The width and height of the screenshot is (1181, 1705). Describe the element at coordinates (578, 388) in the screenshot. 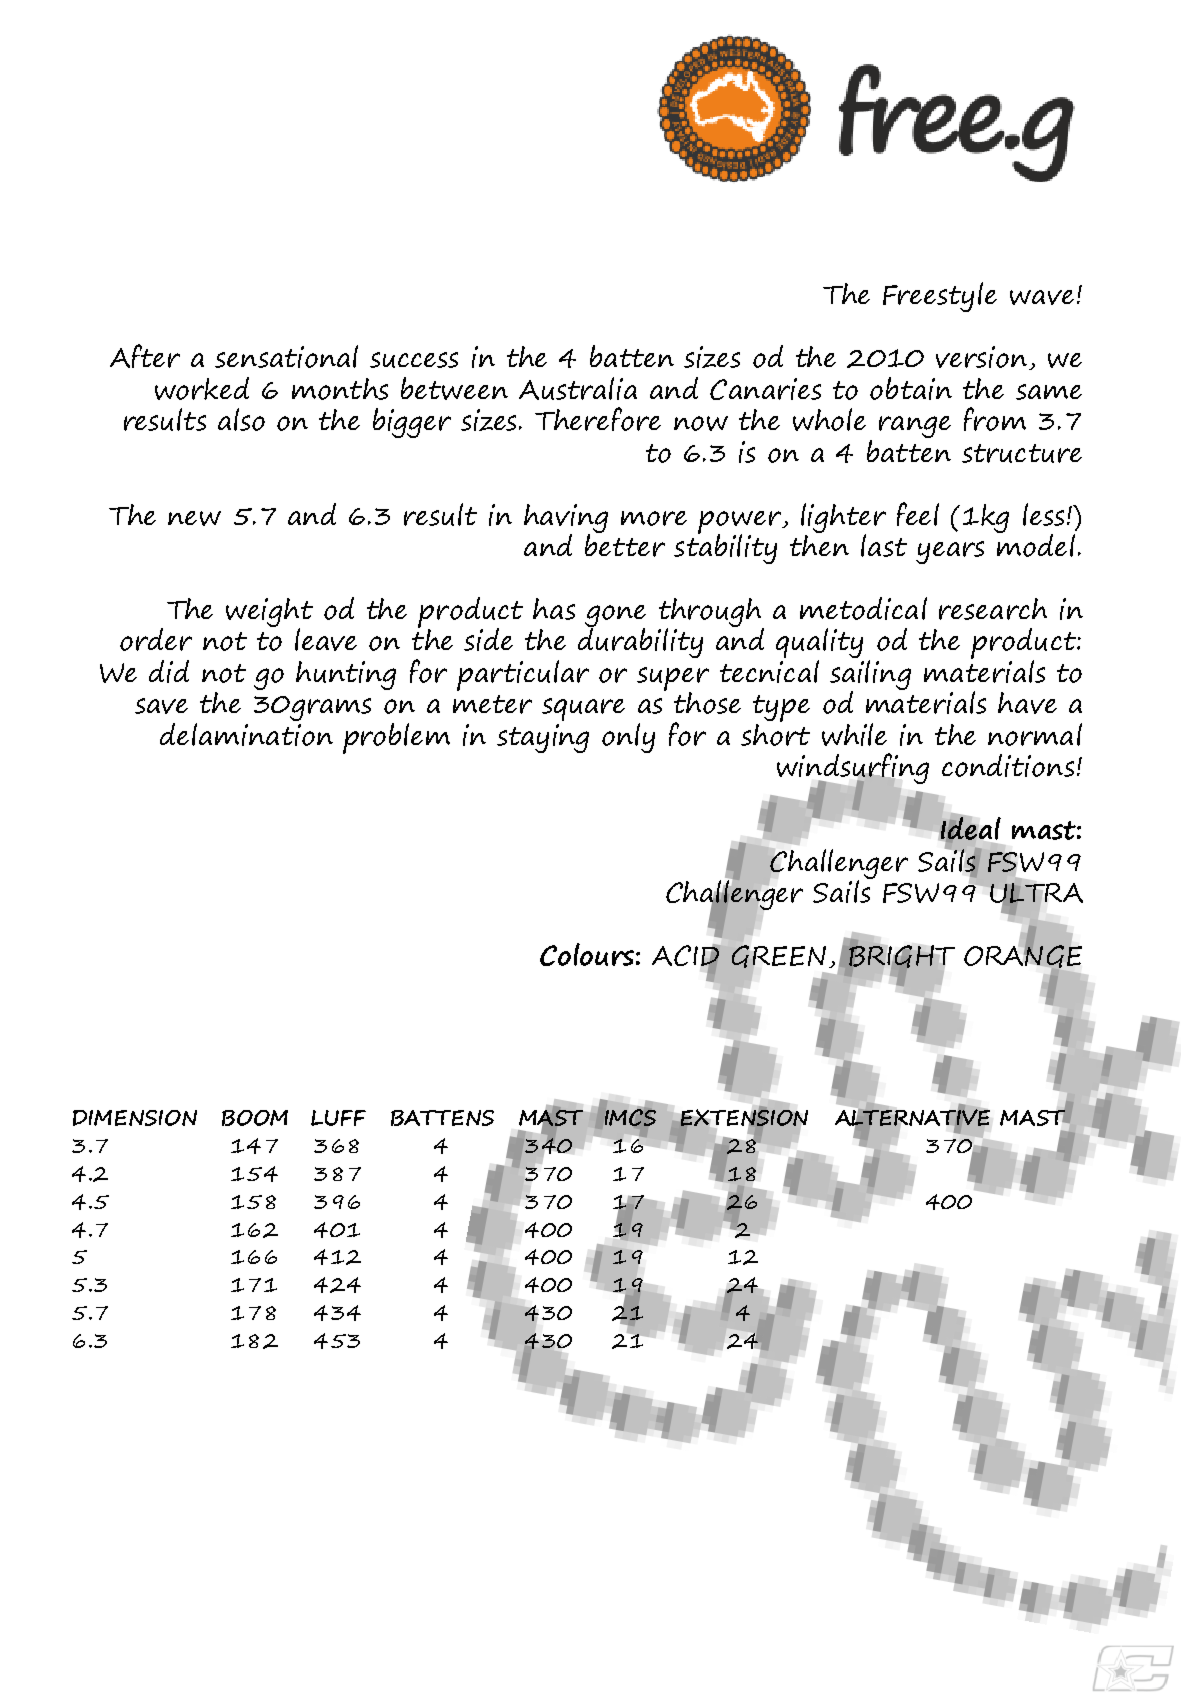

I see `Australia` at that location.
